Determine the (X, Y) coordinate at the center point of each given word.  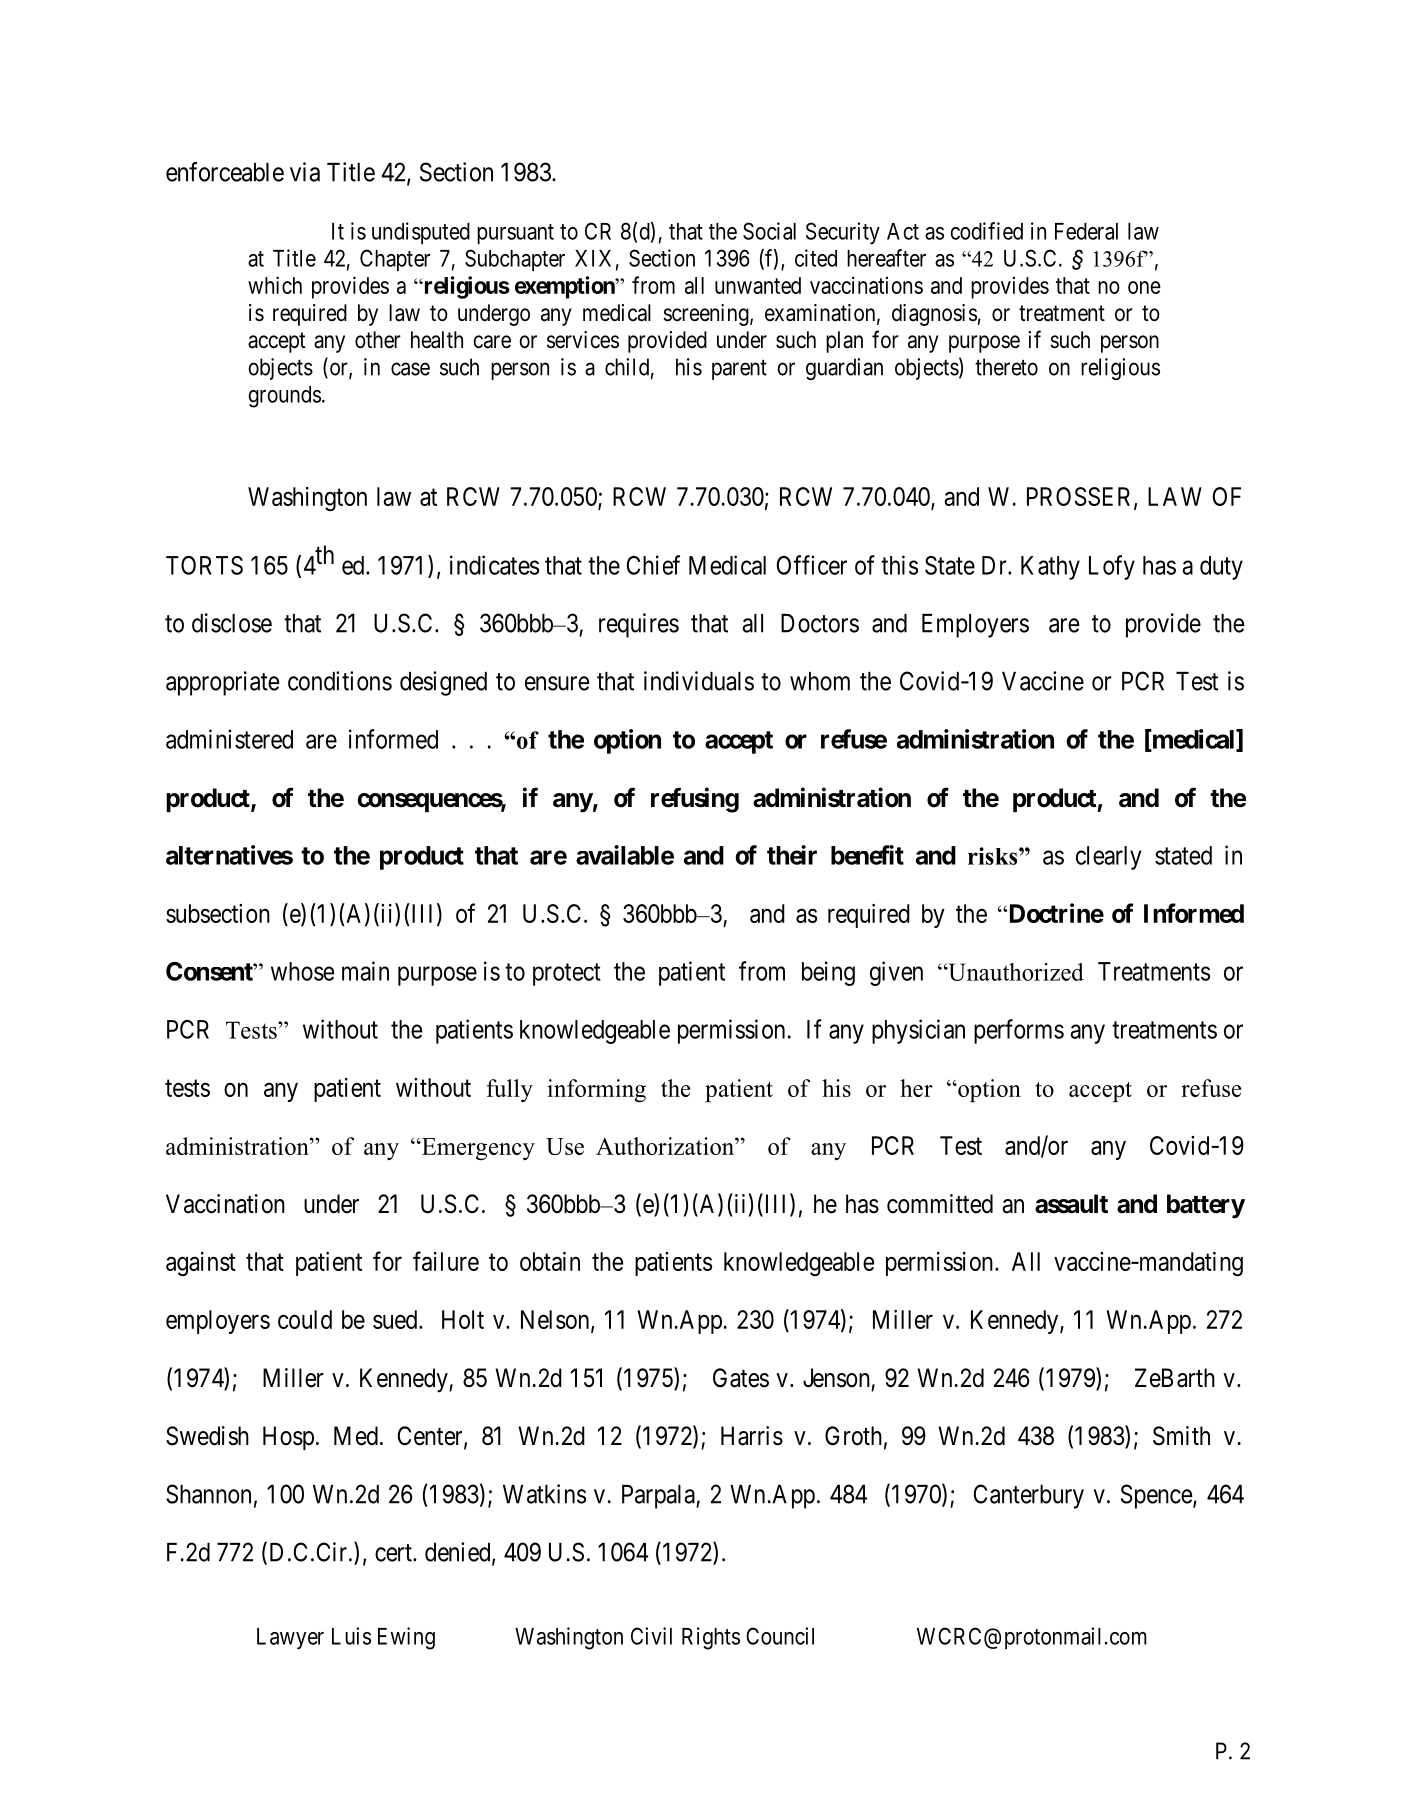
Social (769, 231)
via (305, 172)
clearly (1109, 858)
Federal (1086, 231)
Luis (351, 1636)
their (792, 855)
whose (302, 971)
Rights (711, 1638)
